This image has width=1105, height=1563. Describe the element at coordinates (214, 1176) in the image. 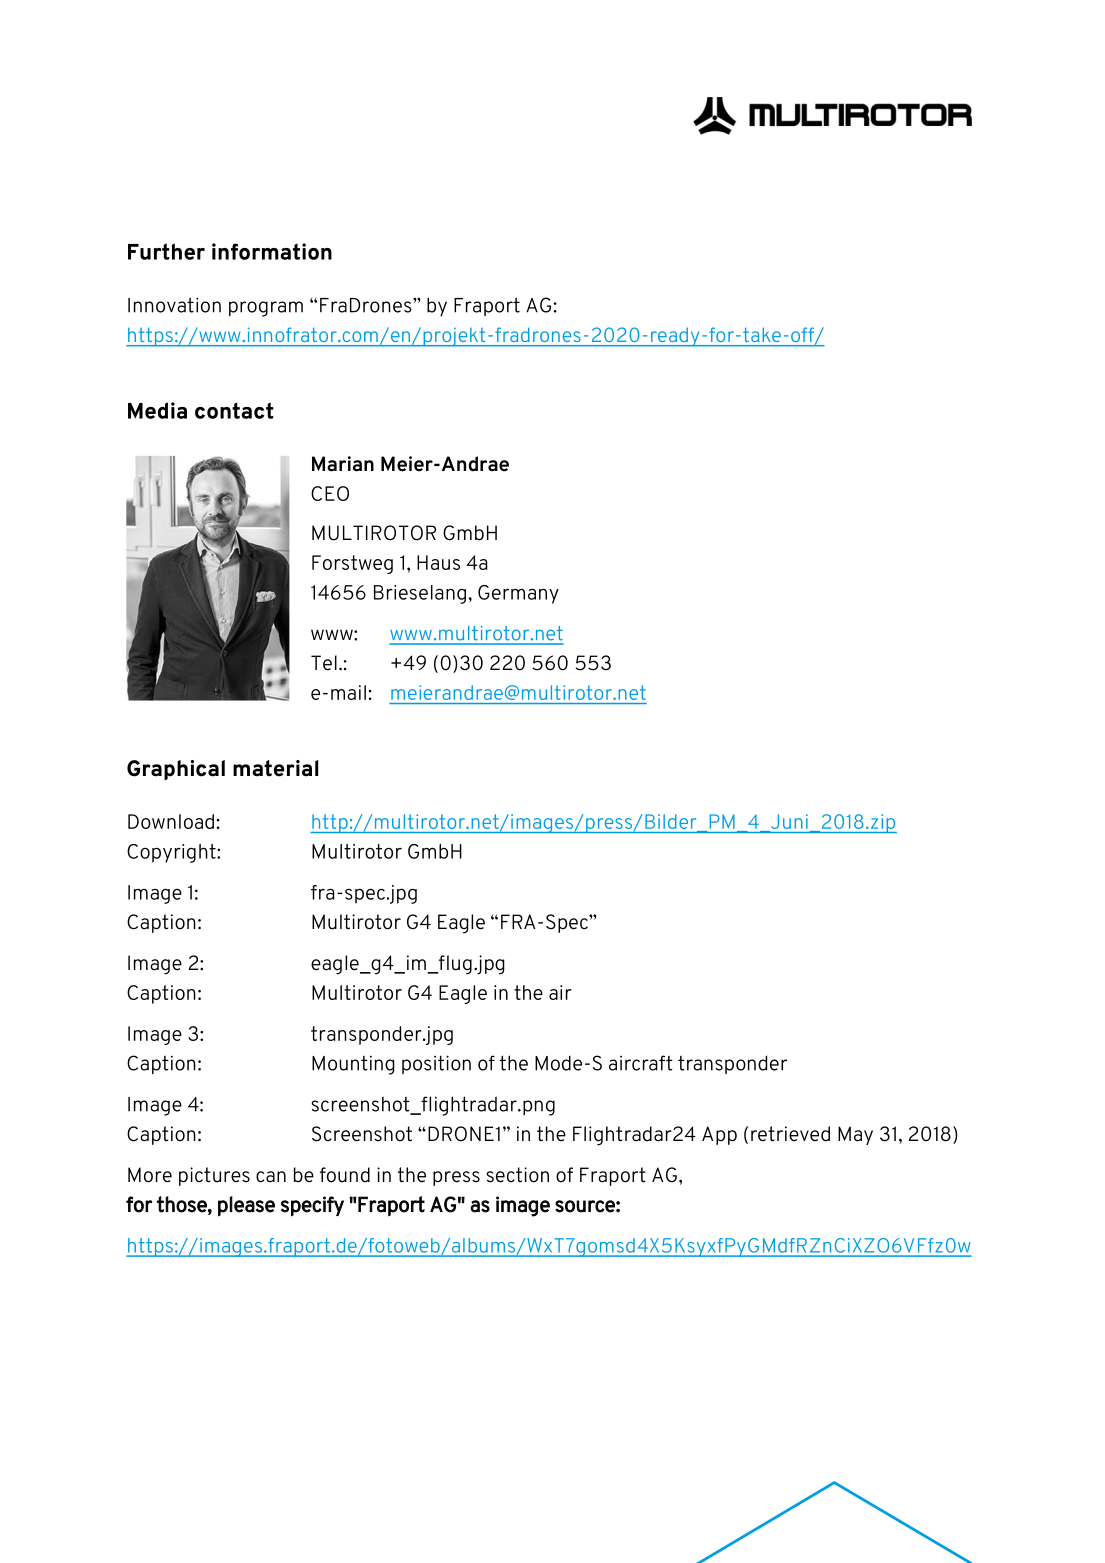

I see `pictures` at that location.
